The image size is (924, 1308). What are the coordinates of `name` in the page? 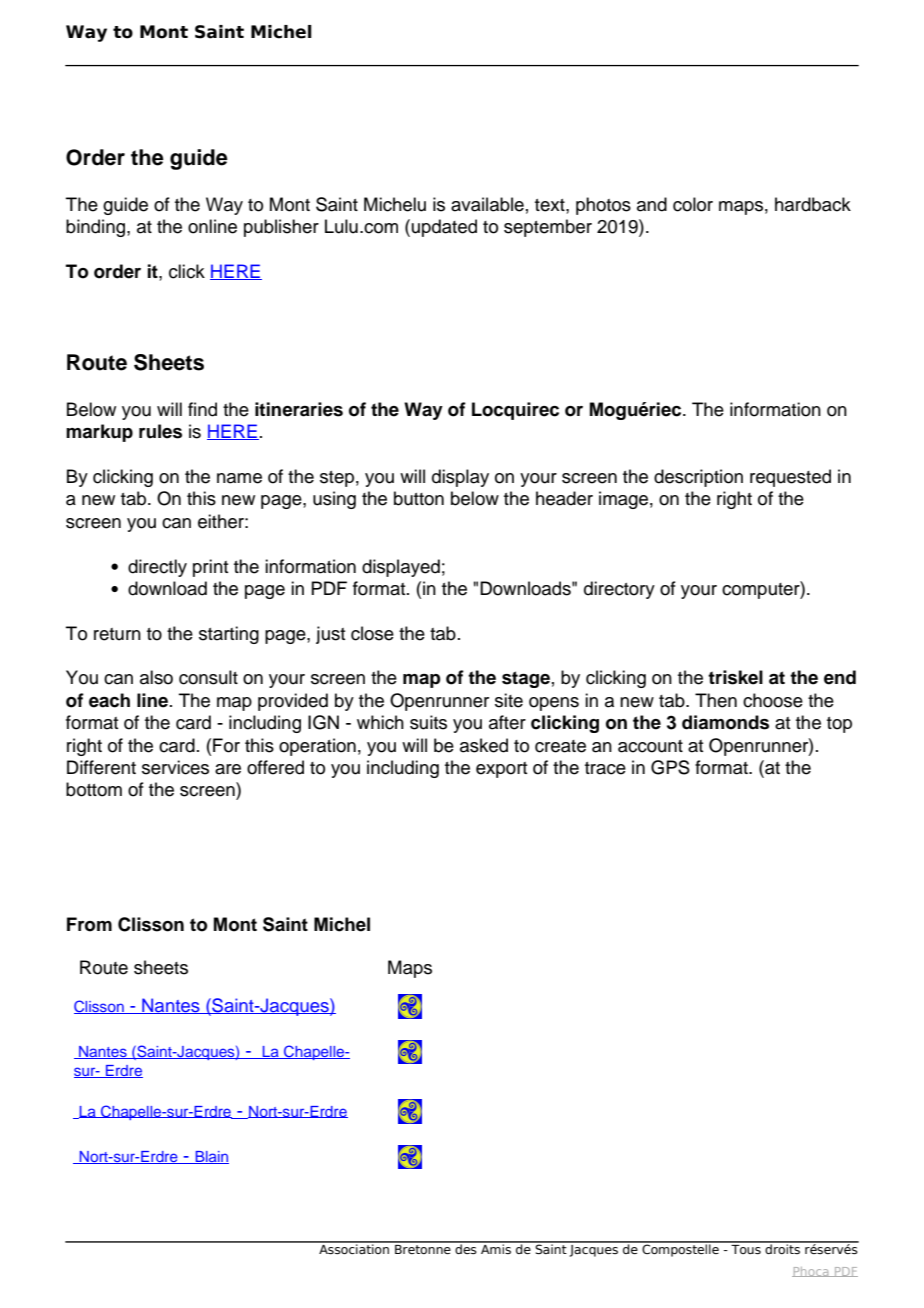 It's located at (239, 478).
